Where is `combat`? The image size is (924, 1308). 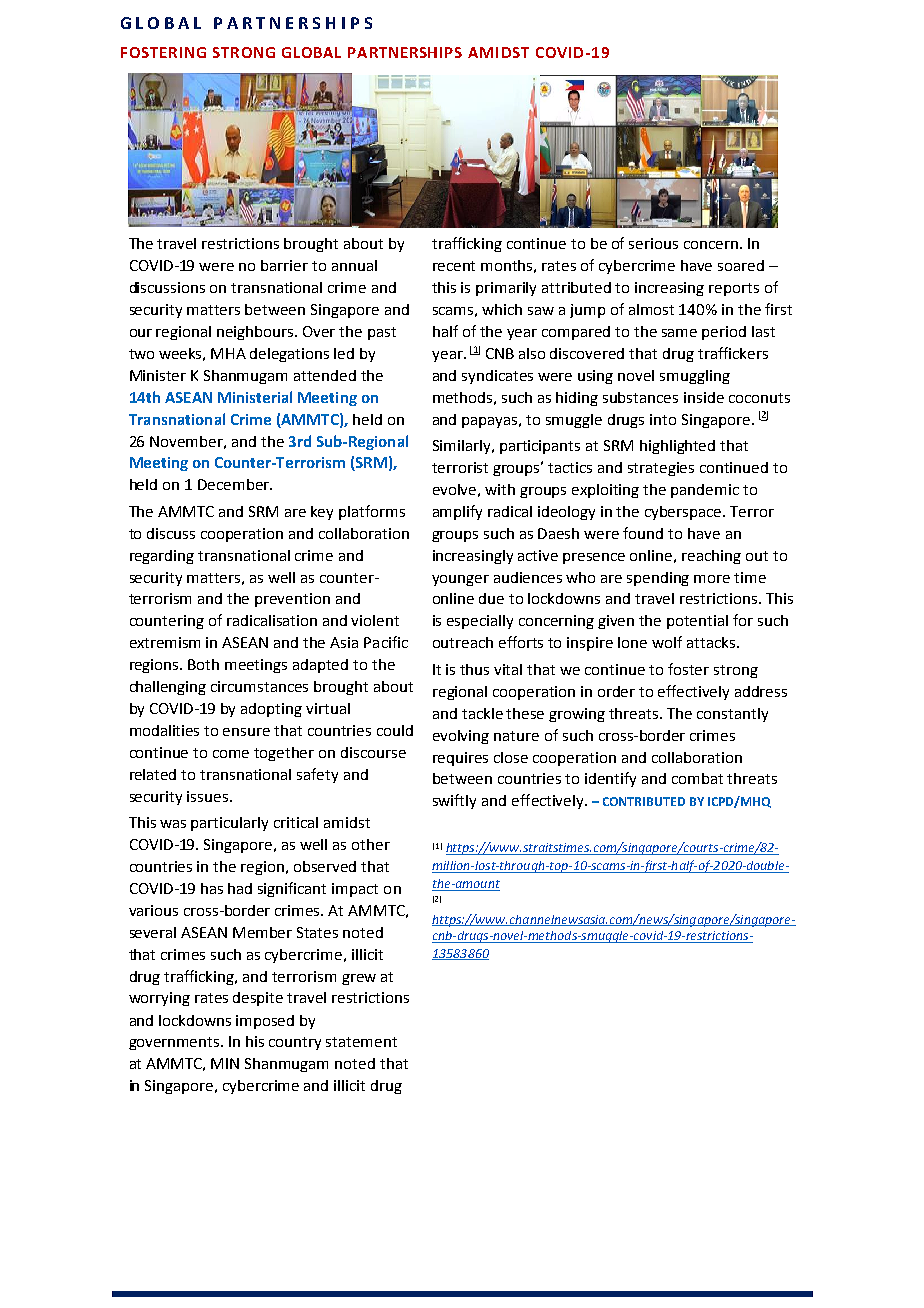
combat is located at coordinates (697, 778).
